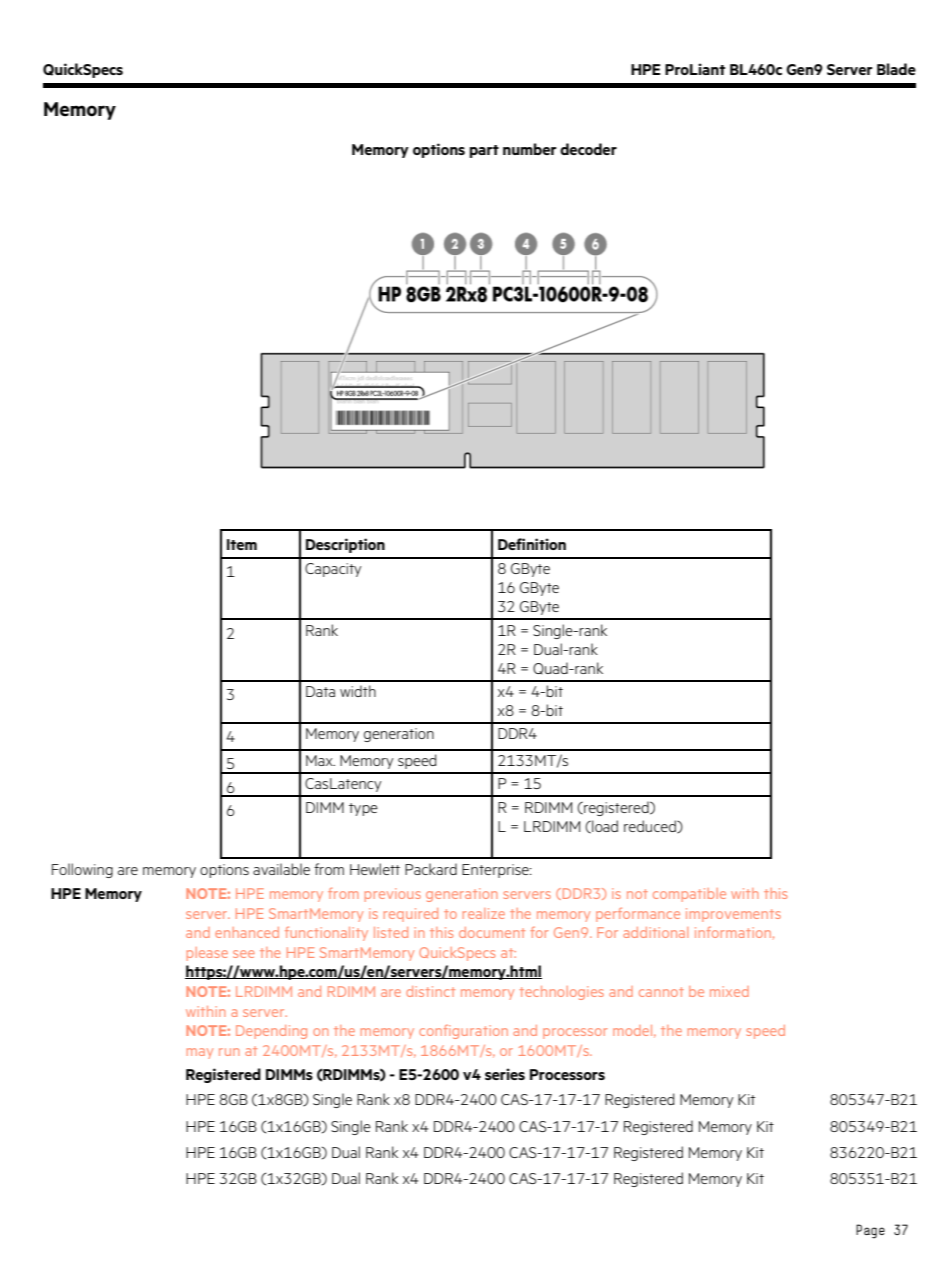 The image size is (952, 1270). Describe the element at coordinates (82, 870) in the screenshot. I see `Following` at that location.
